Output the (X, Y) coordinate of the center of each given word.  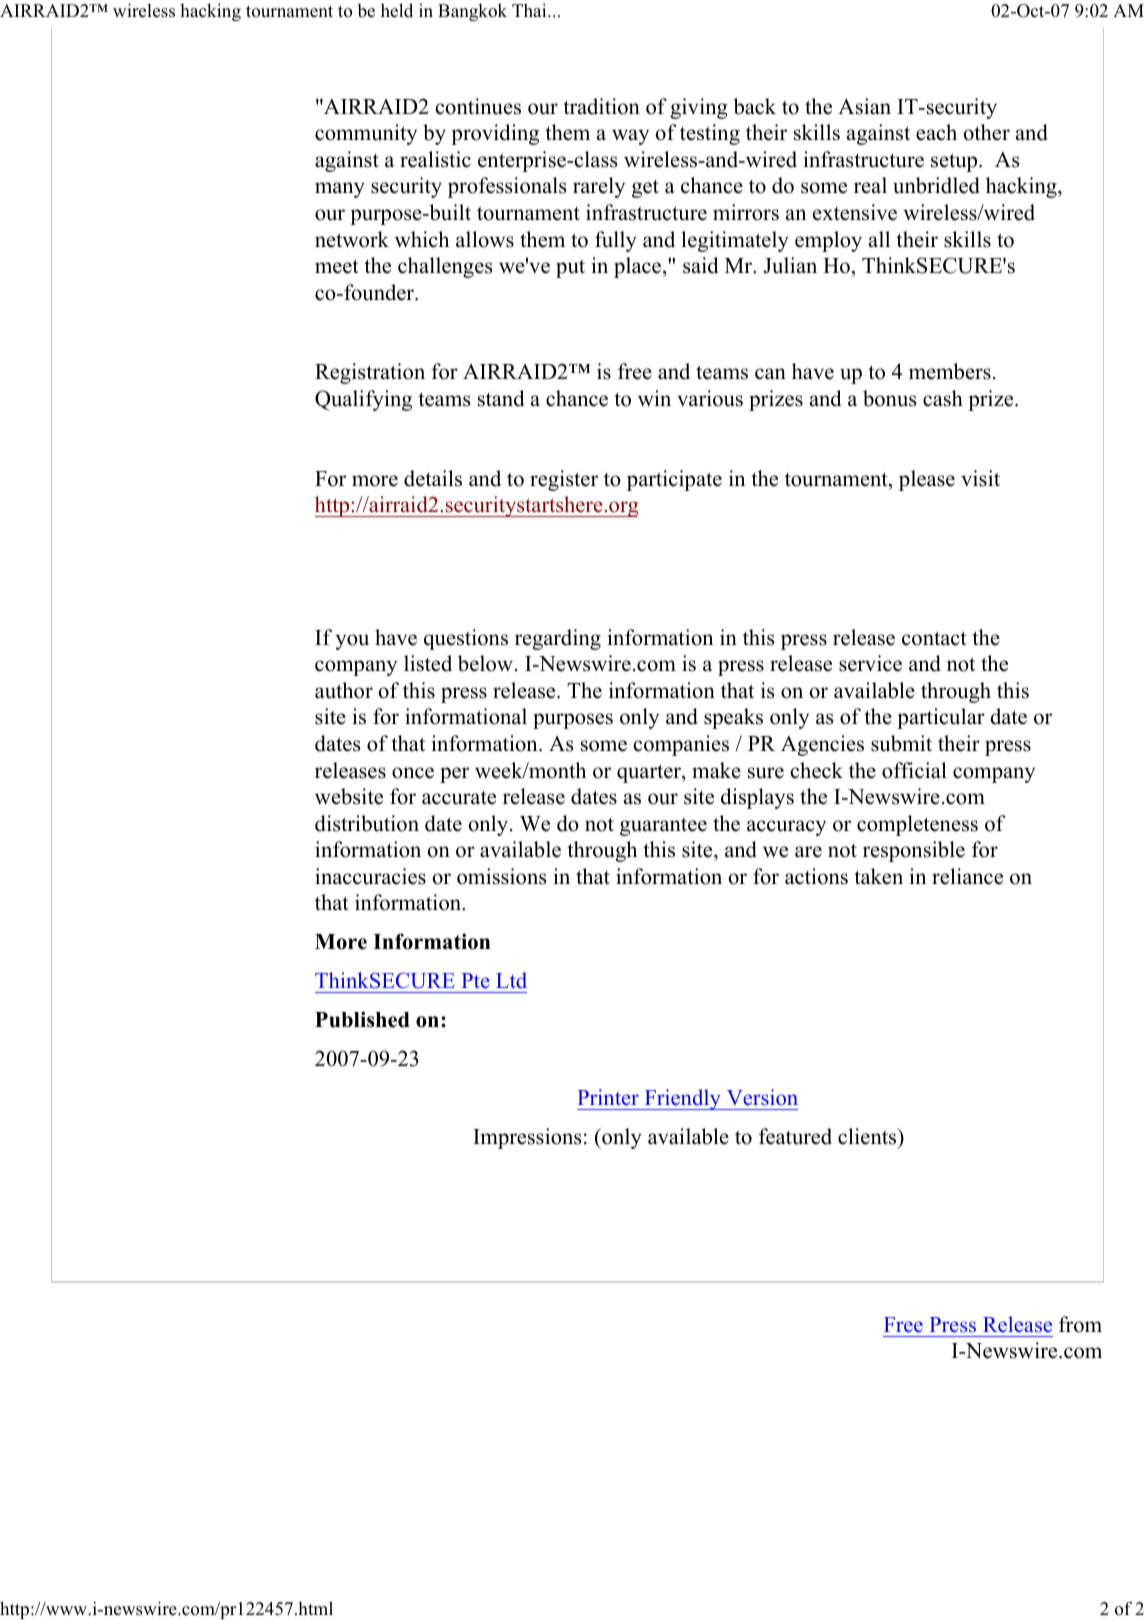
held (397, 10)
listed (428, 663)
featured (795, 1136)
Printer (608, 1097)
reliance (967, 876)
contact (934, 638)
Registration (370, 373)
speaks (733, 718)
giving (699, 108)
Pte (475, 981)
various (710, 398)
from (1080, 1324)
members (950, 371)
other (986, 132)
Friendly (682, 1099)
